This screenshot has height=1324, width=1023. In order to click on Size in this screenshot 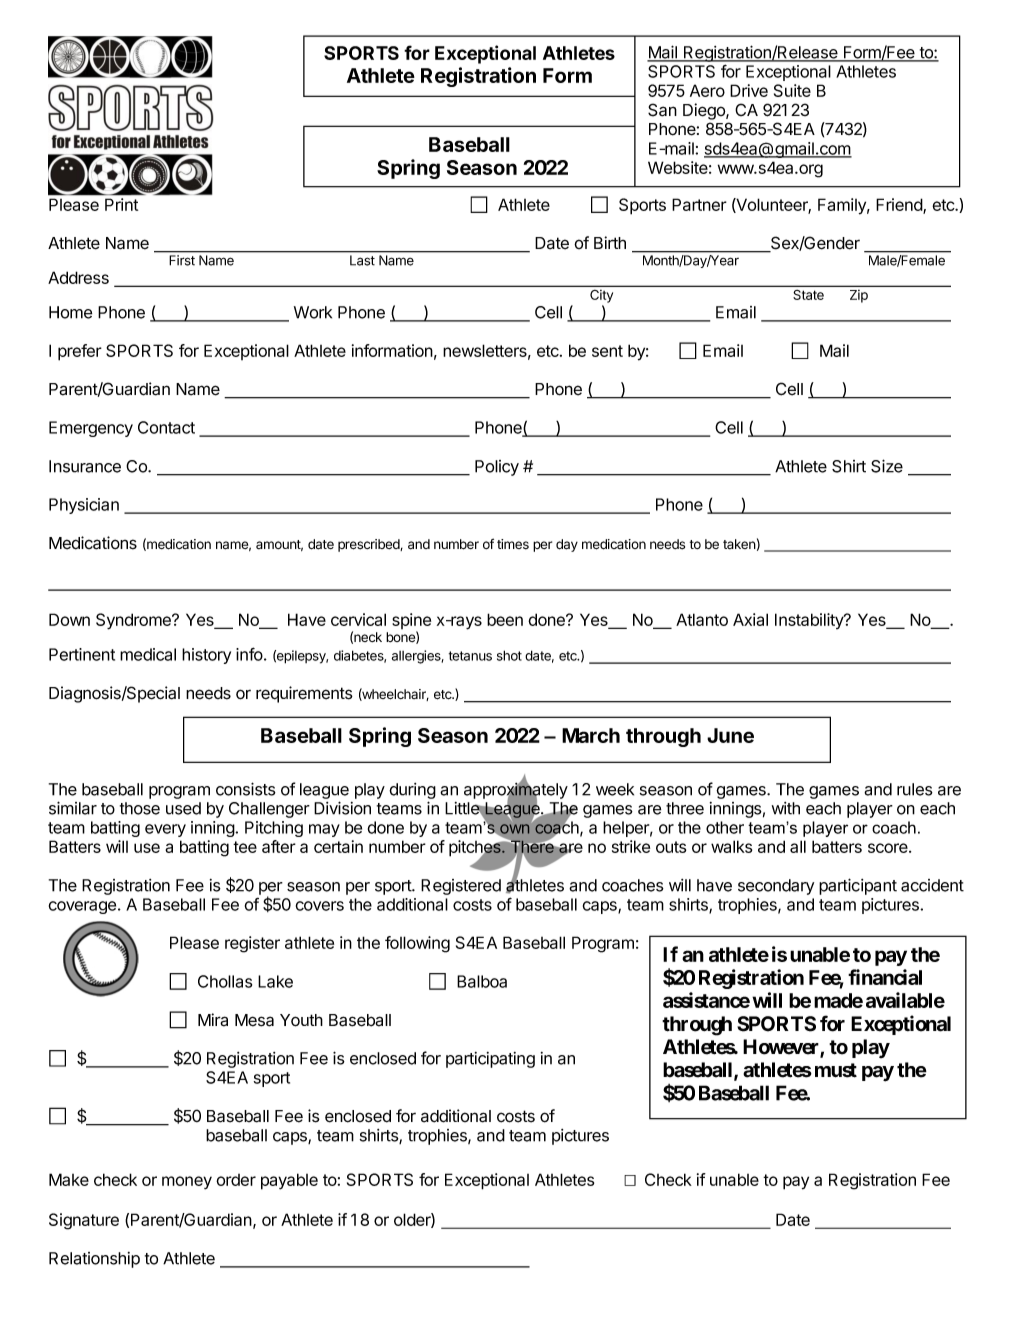, I will do `click(887, 466)`.
